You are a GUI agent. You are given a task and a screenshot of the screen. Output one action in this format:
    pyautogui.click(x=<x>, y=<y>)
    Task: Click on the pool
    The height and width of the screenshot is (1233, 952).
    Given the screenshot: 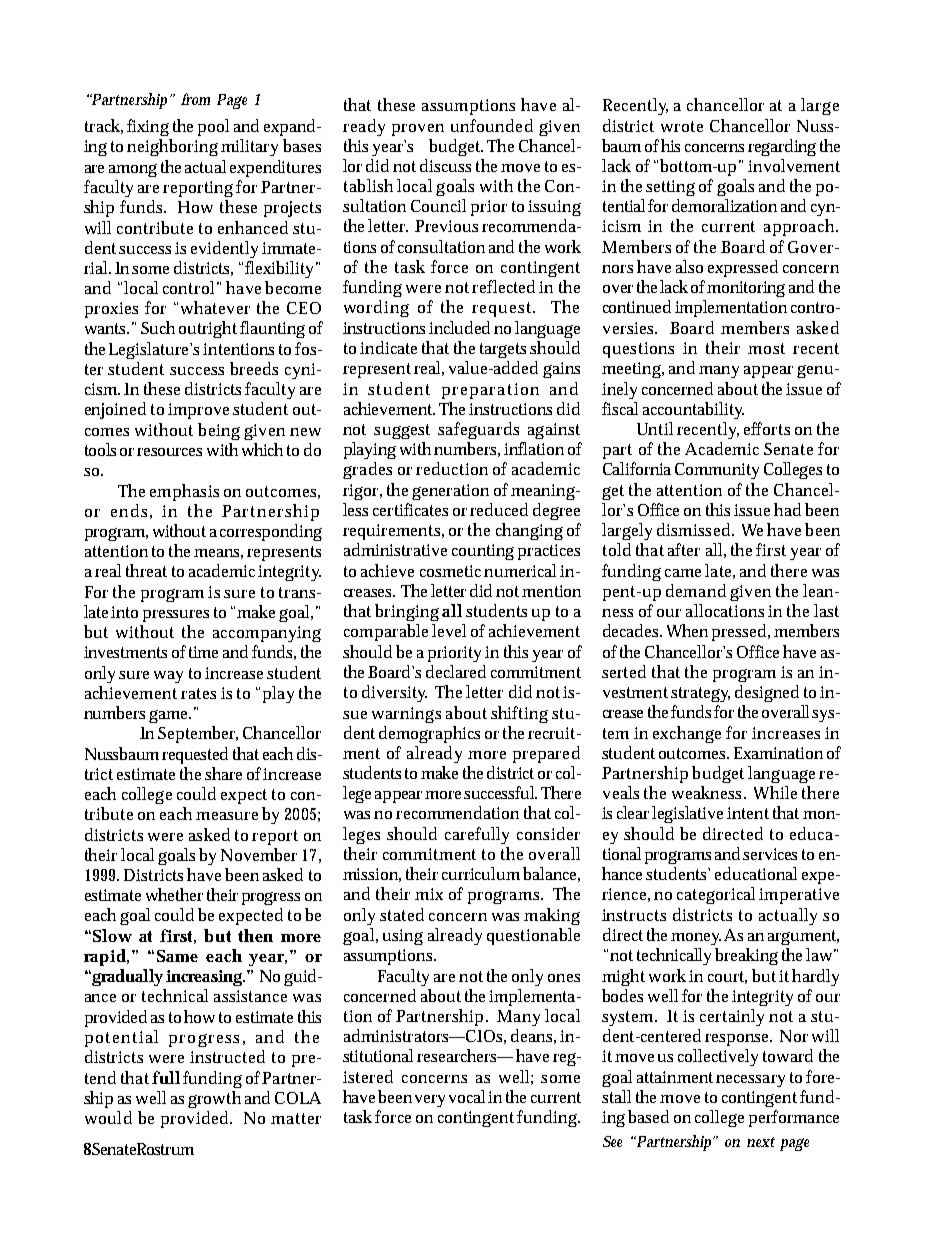 What is the action you would take?
    pyautogui.click(x=213, y=127)
